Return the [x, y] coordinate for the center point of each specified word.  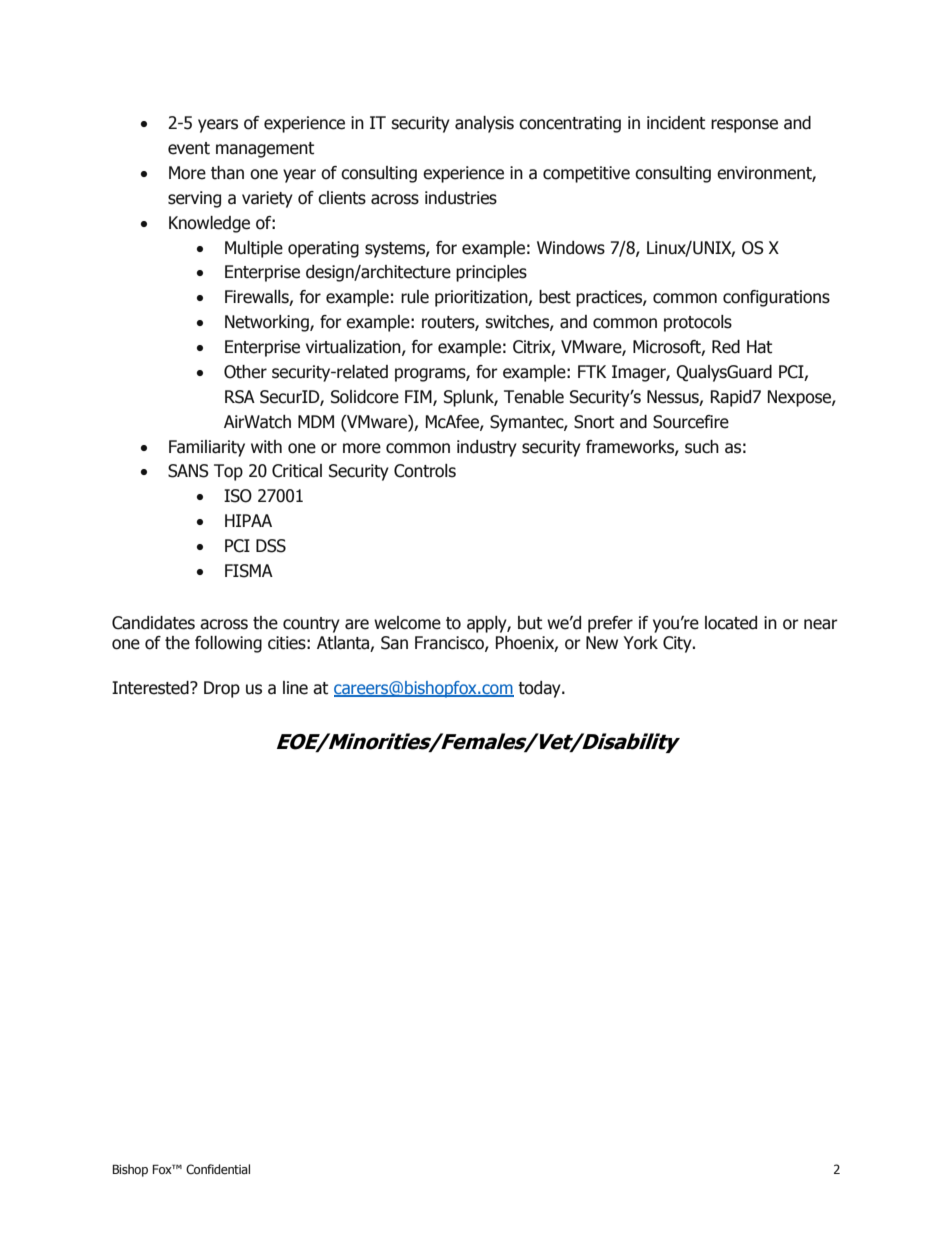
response [744, 126]
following [228, 644]
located [731, 623]
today [540, 689]
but [530, 623]
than [227, 173]
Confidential [218, 1169]
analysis [484, 124]
